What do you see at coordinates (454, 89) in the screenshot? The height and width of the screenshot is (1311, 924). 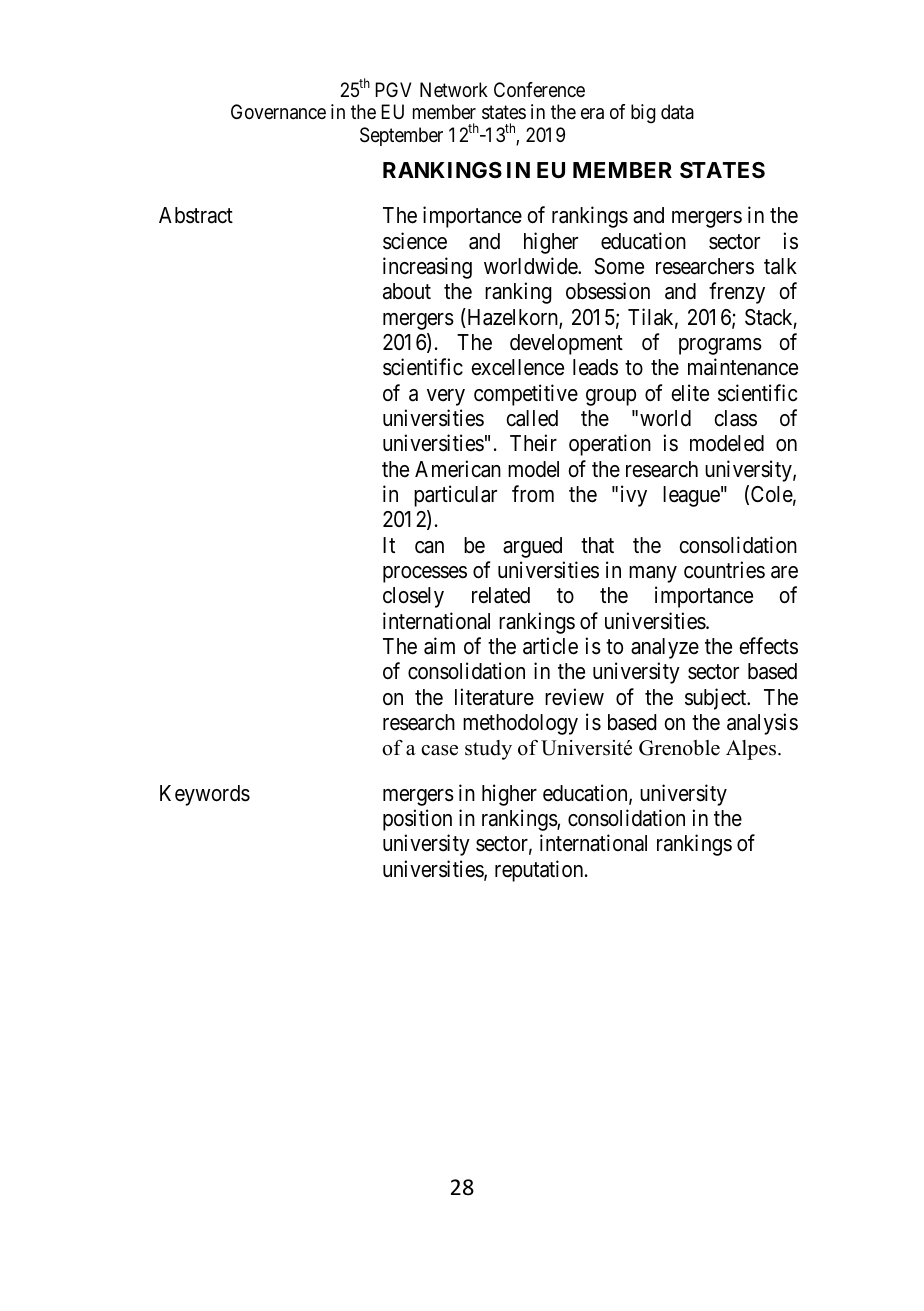 I see `Network` at bounding box center [454, 89].
